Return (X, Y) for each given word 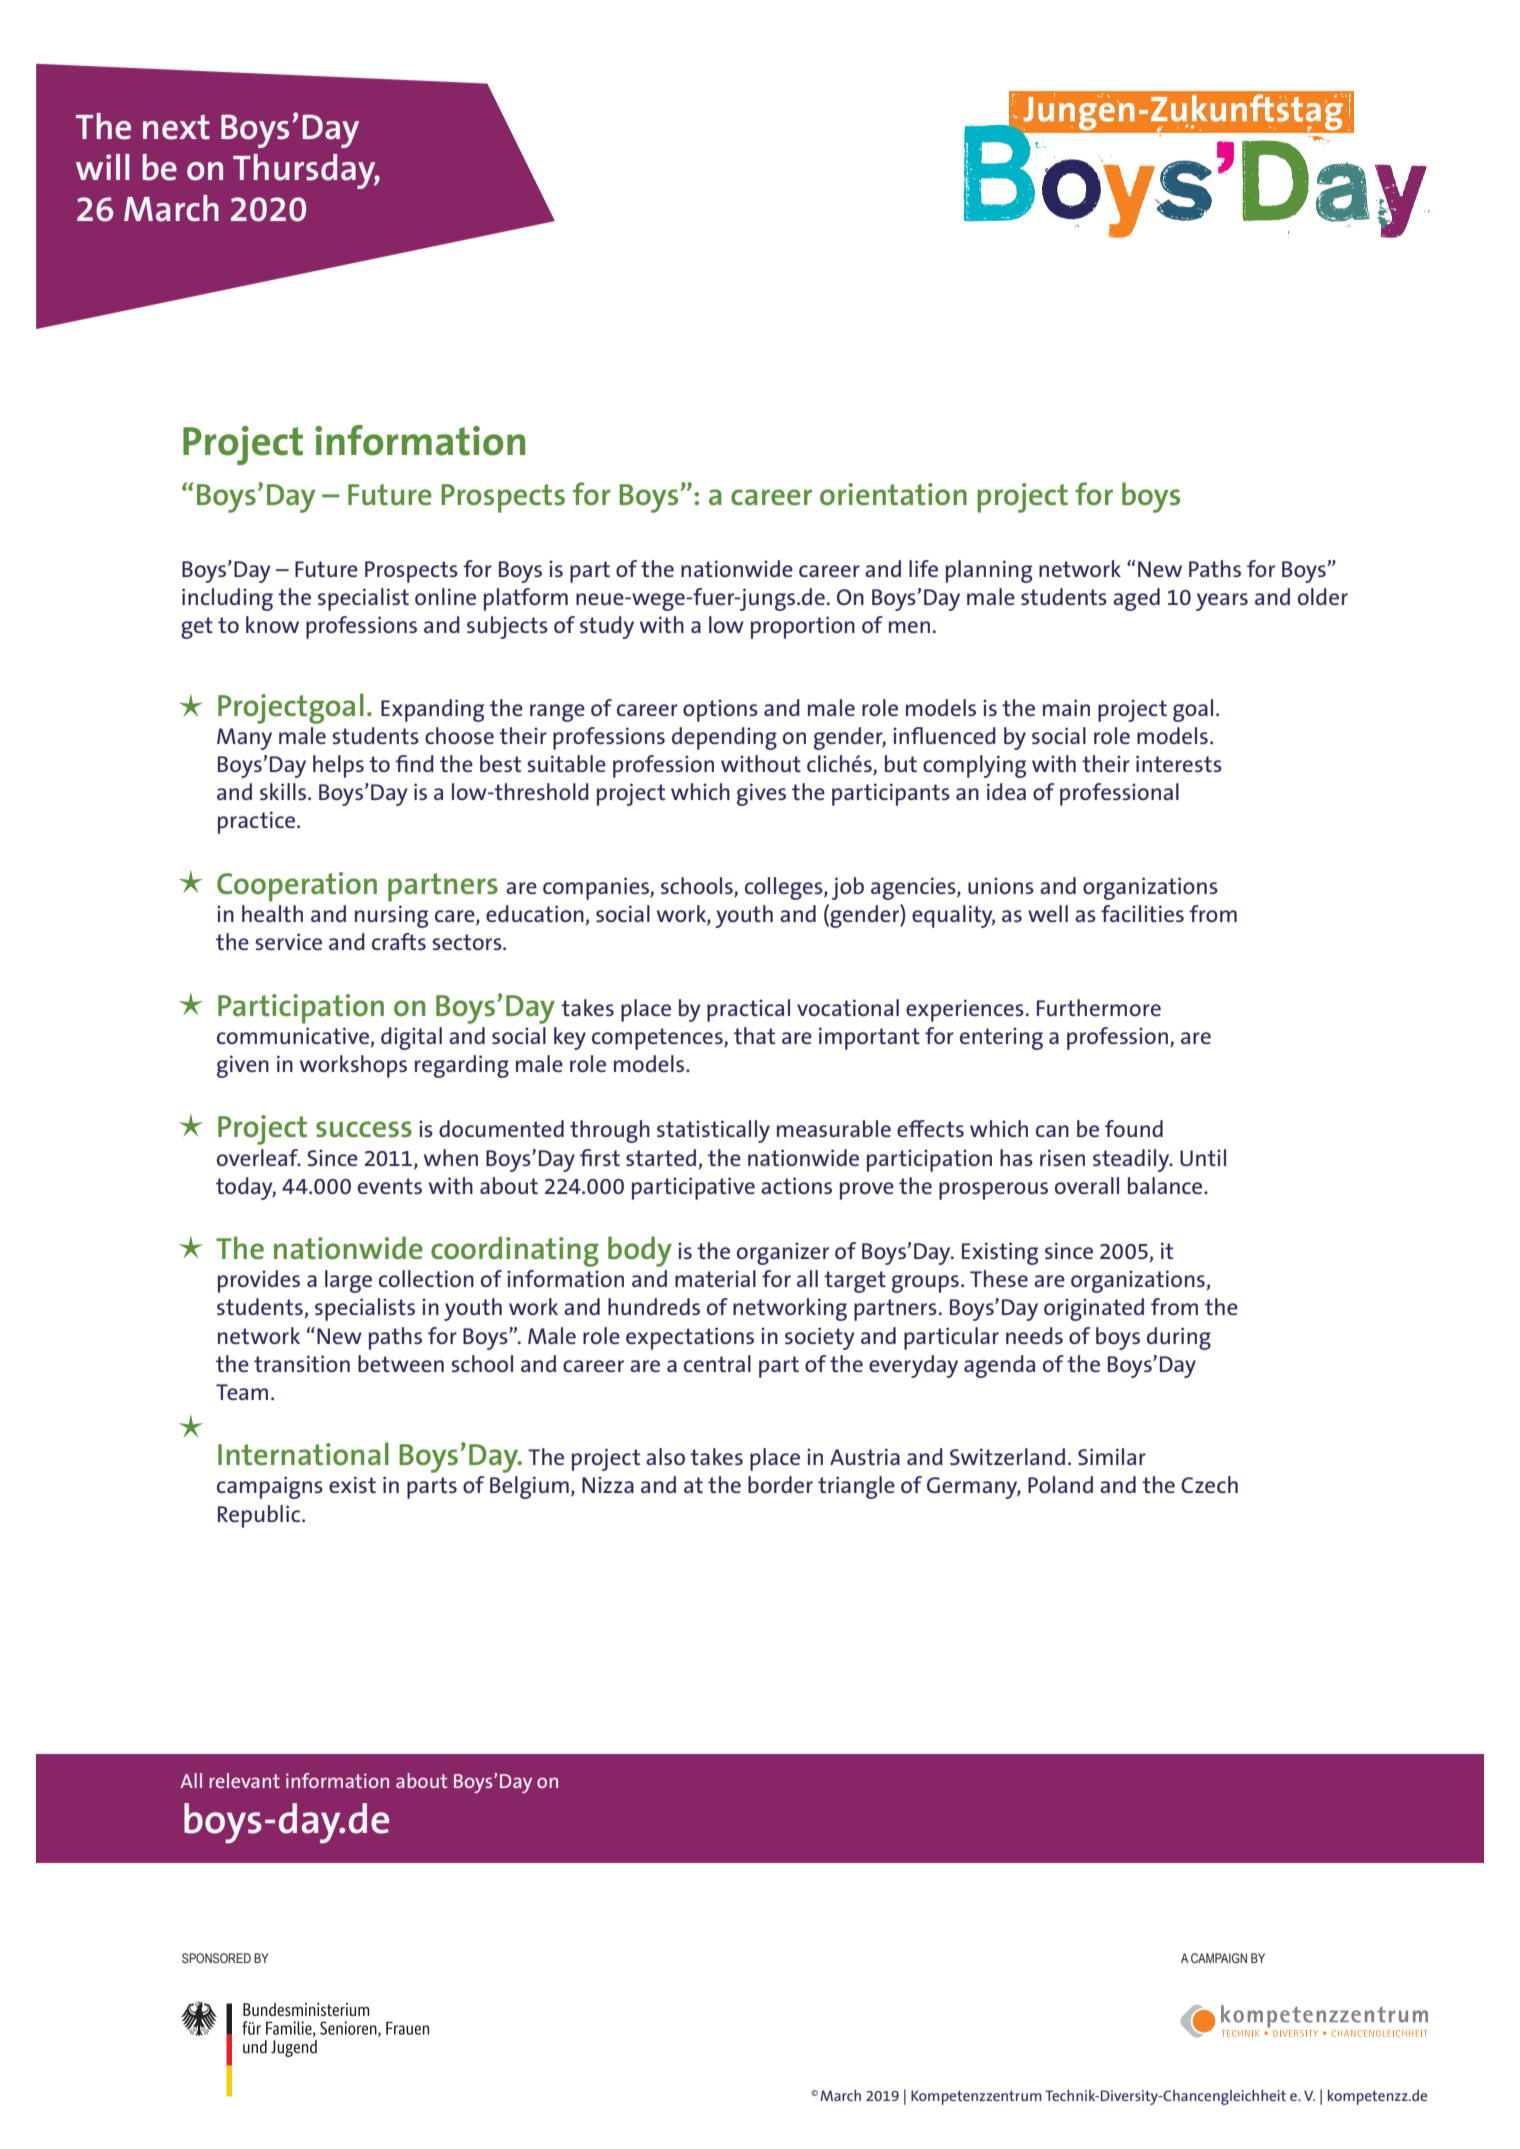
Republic (260, 1516)
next (176, 127)
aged (1136, 599)
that (754, 1035)
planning (989, 571)
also (665, 1456)
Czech (1209, 1484)
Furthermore (1099, 1007)
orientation (893, 494)
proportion (803, 627)
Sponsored (216, 1958)
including (227, 599)
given (243, 1066)
